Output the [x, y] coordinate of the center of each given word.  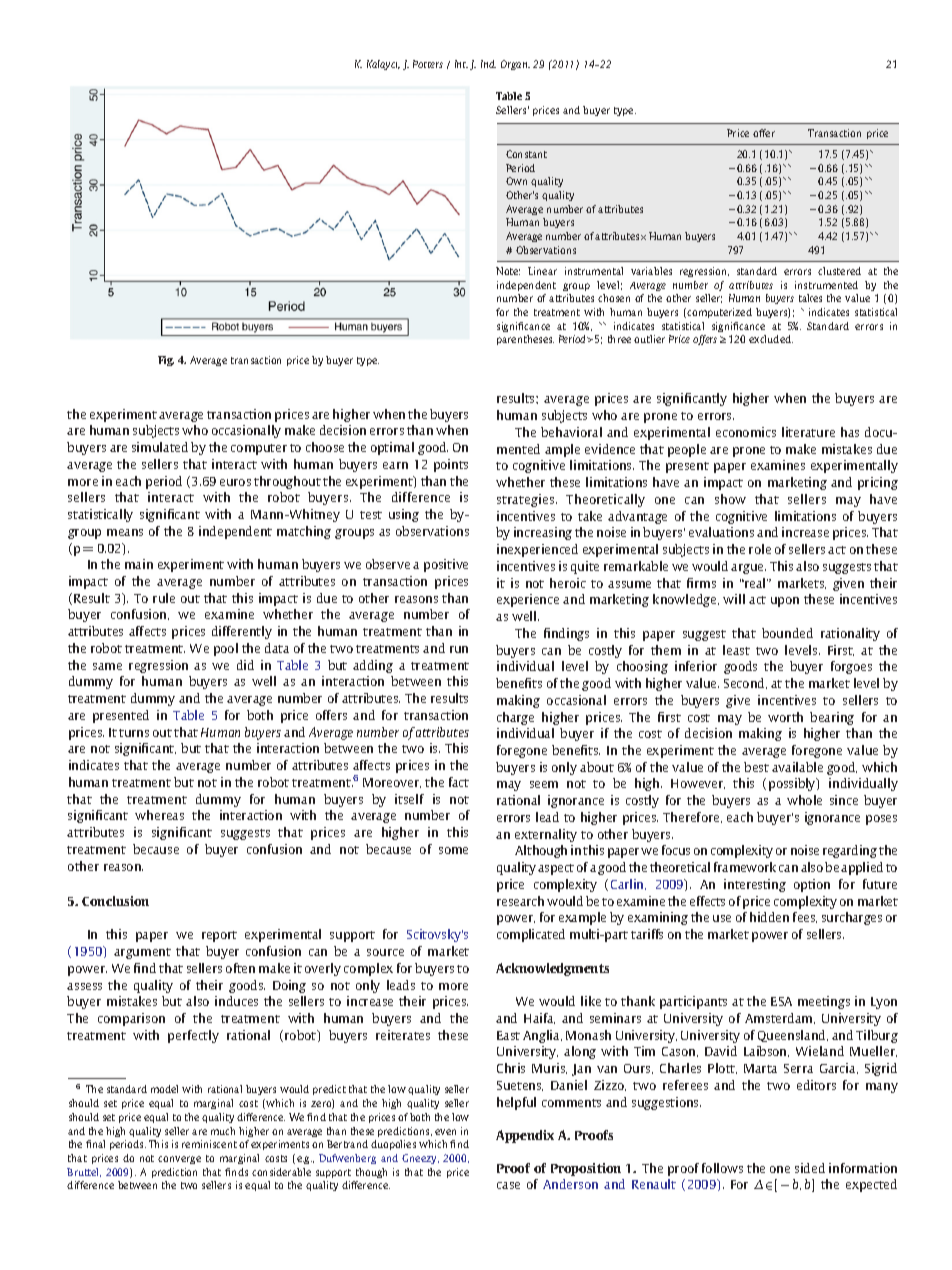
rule [164, 598]
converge [179, 1160]
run [459, 649]
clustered [839, 271]
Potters [428, 64]
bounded [787, 633]
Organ [515, 65]
